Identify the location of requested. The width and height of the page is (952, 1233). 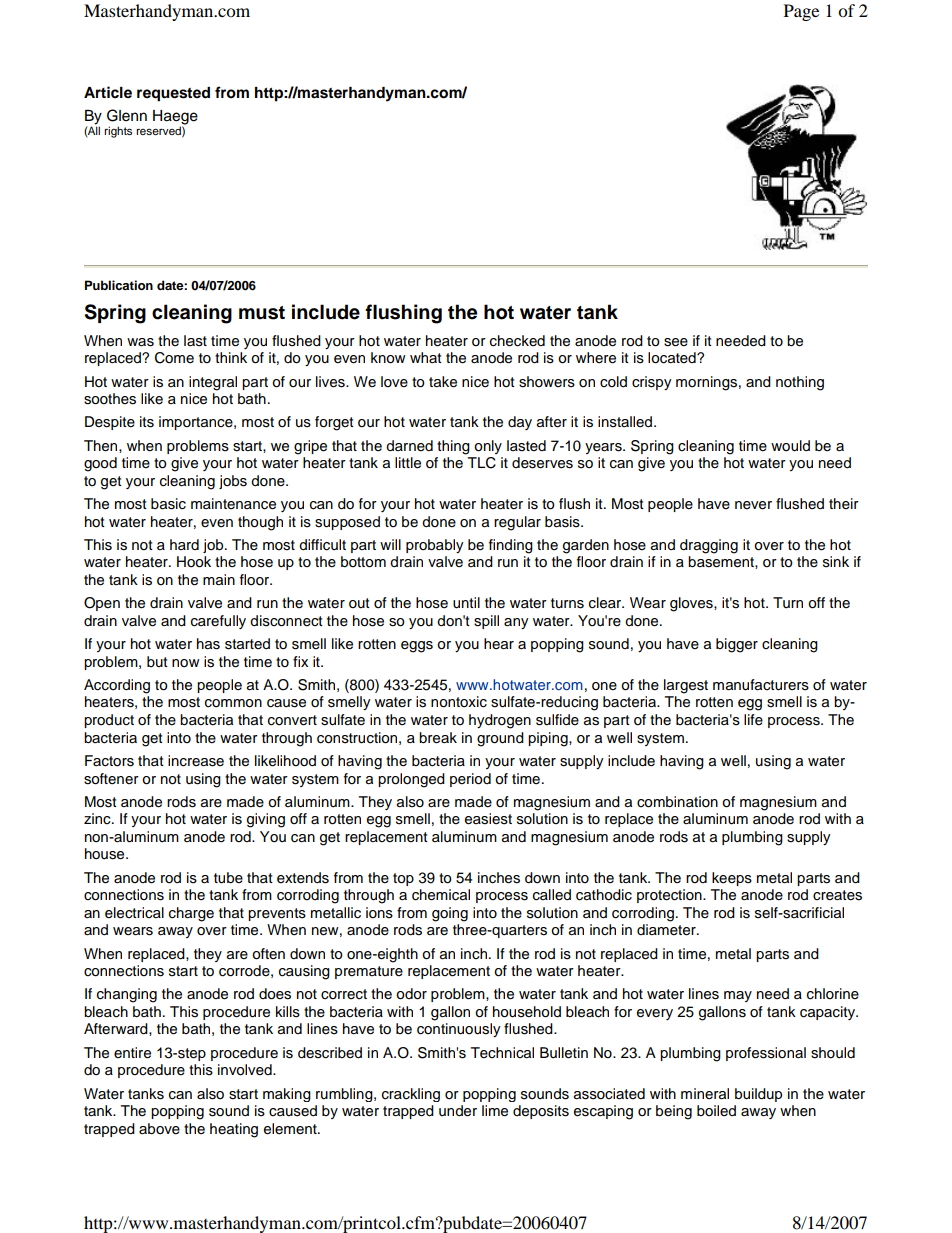
(173, 94).
